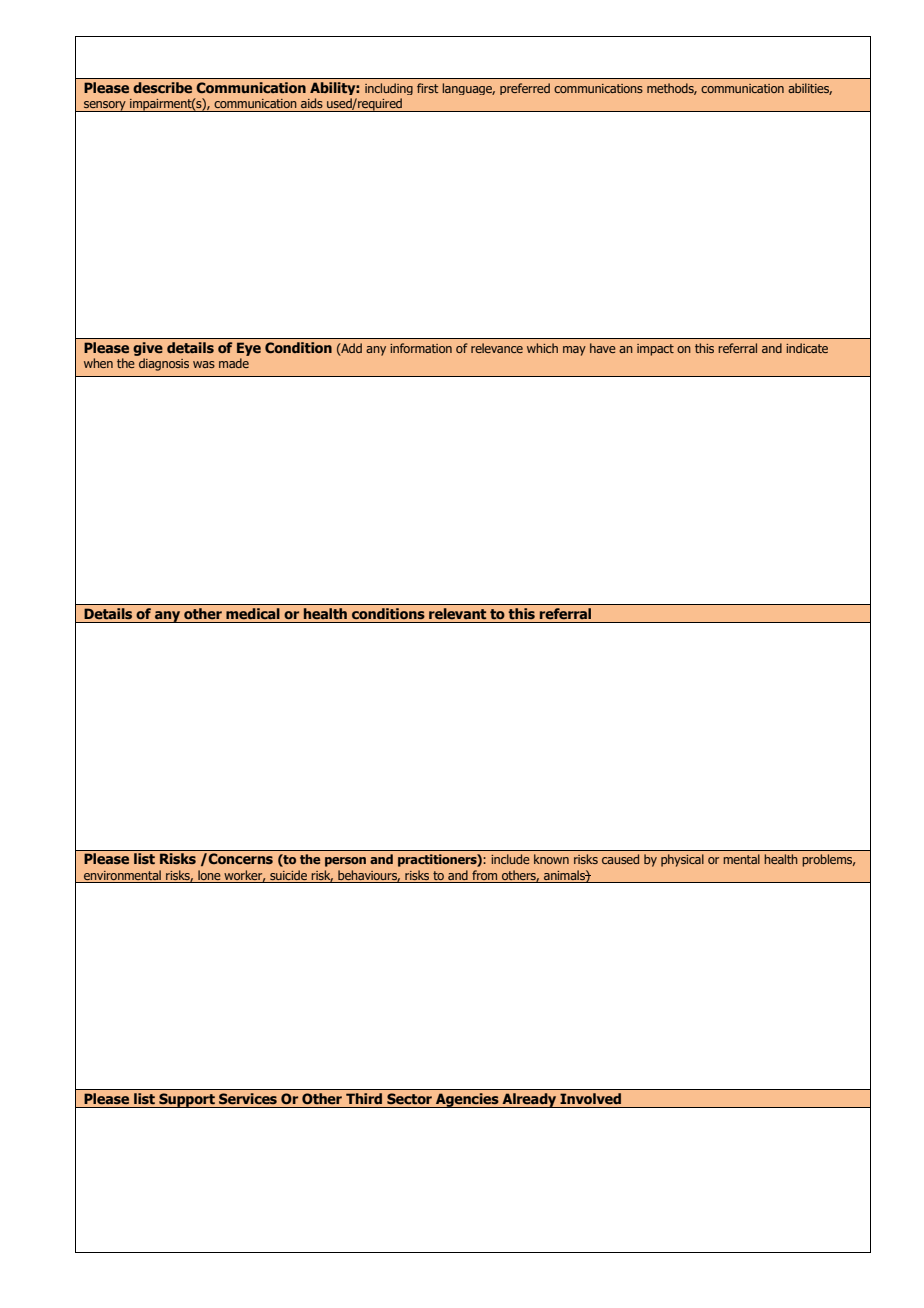 Image resolution: width=924 pixels, height=1308 pixels. What do you see at coordinates (187, 1100) in the page?
I see `Support` at bounding box center [187, 1100].
